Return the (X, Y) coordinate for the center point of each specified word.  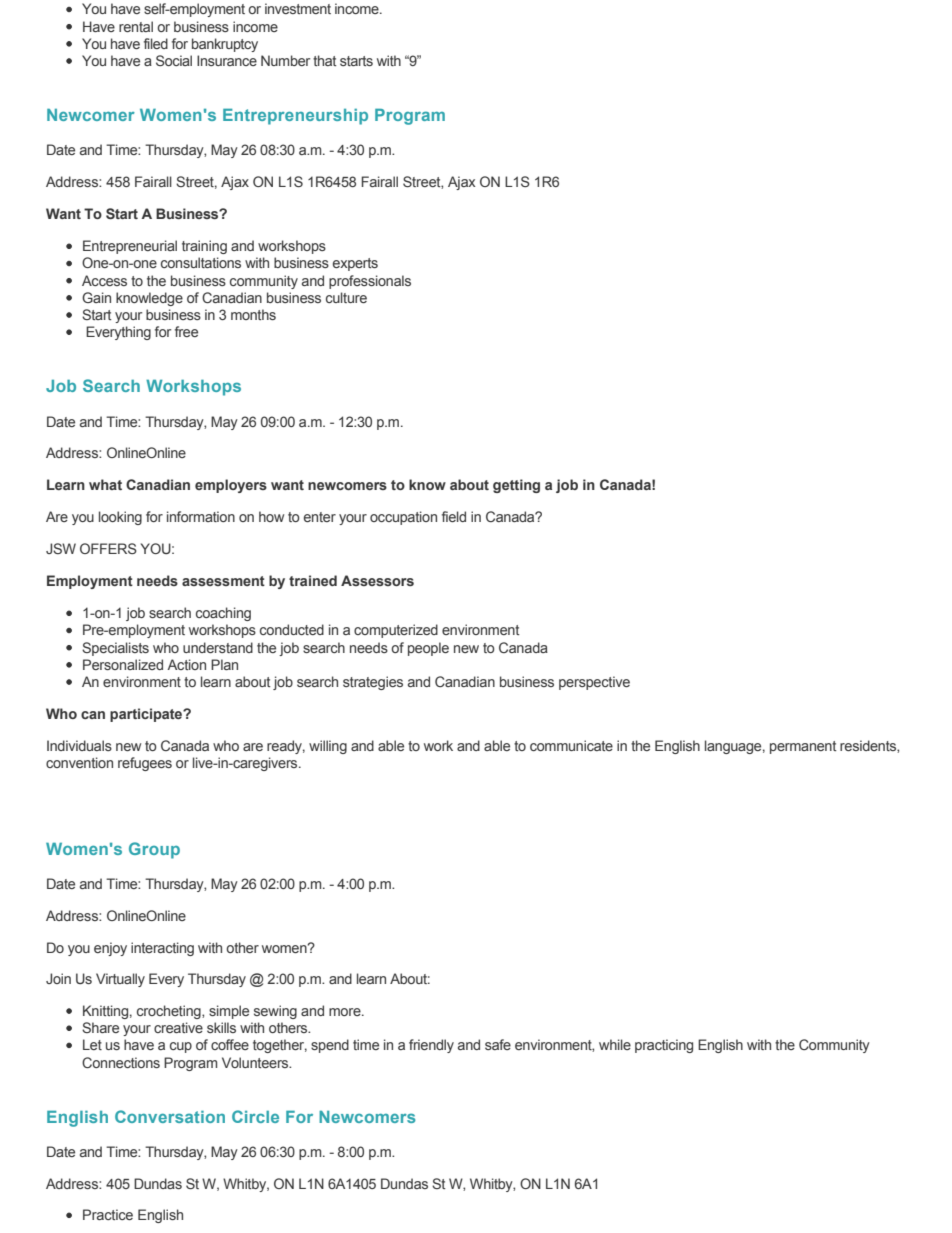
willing (328, 747)
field (454, 516)
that (324, 60)
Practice (108, 1214)
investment (298, 8)
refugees (145, 764)
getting (516, 486)
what (105, 484)
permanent (803, 747)
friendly (431, 1046)
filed (156, 43)
